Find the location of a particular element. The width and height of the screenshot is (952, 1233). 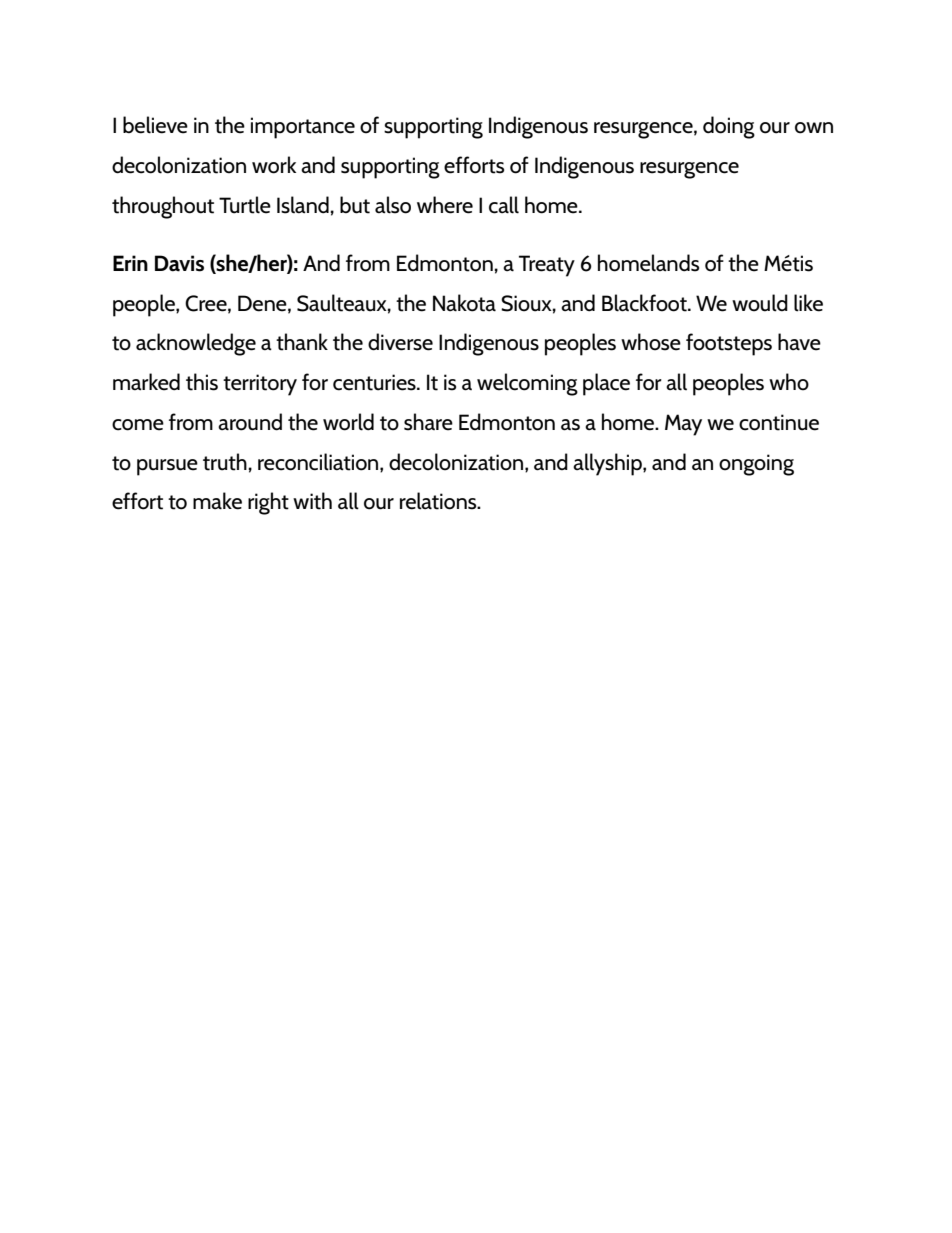

believe is located at coordinates (155, 125).
